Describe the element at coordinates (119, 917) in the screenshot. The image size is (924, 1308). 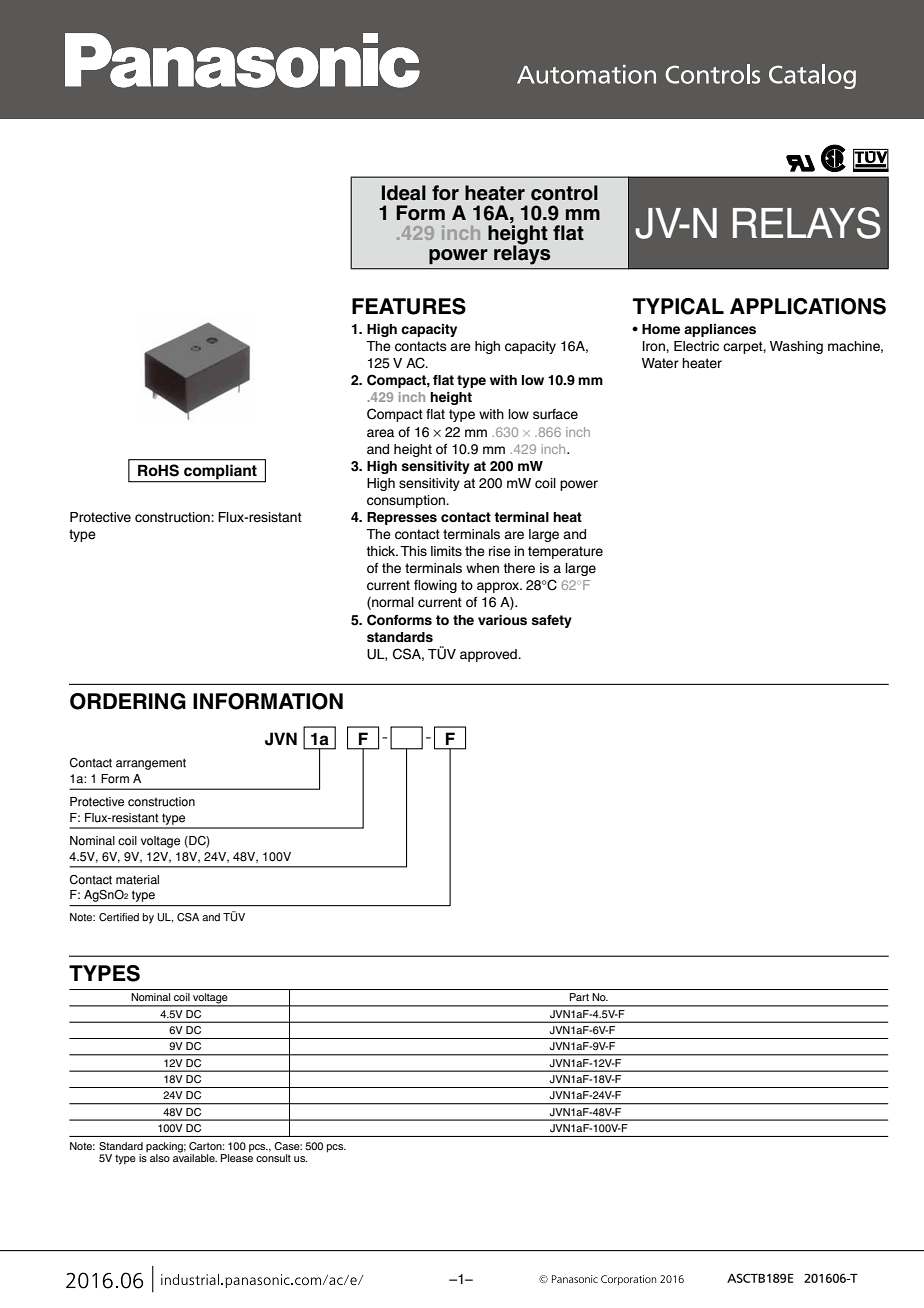
I see `Certified` at that location.
